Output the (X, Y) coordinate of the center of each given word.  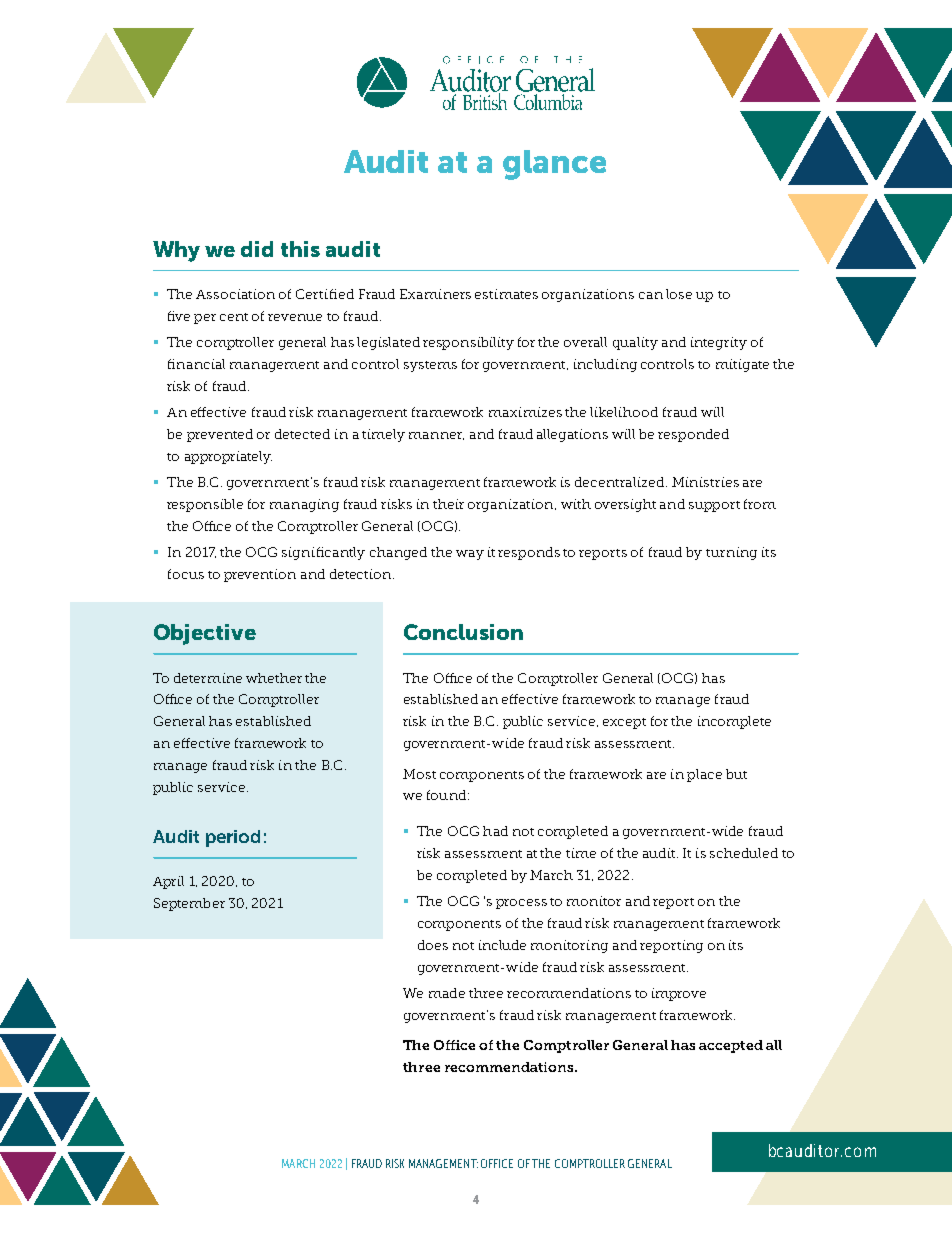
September (189, 904)
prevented (220, 435)
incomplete (734, 722)
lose (679, 294)
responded (693, 435)
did (257, 249)
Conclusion (463, 632)
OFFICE (497, 1163)
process (521, 904)
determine (208, 678)
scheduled (744, 853)
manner (436, 436)
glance (554, 165)
